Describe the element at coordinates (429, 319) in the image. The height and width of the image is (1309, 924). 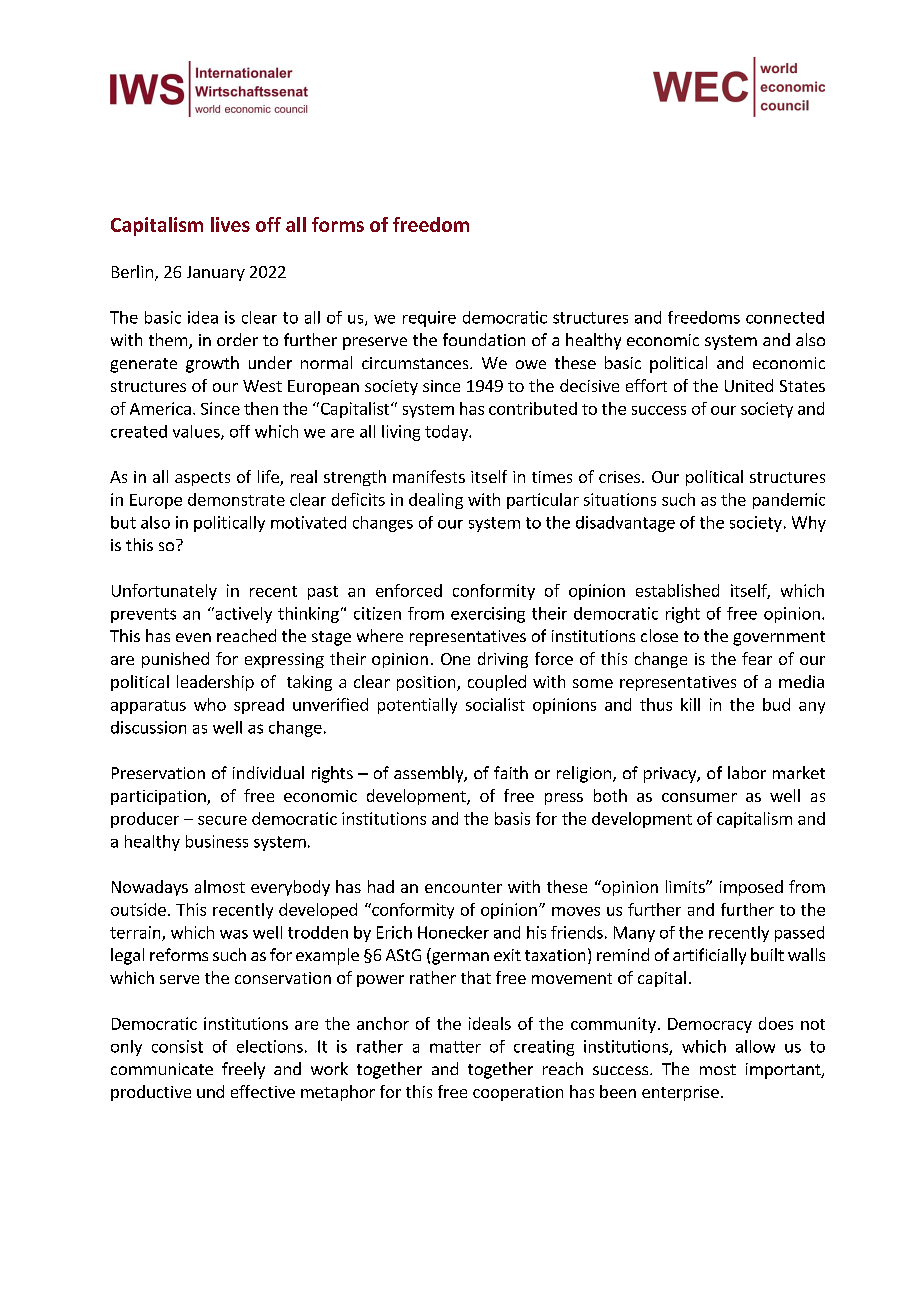
I see `require` at that location.
